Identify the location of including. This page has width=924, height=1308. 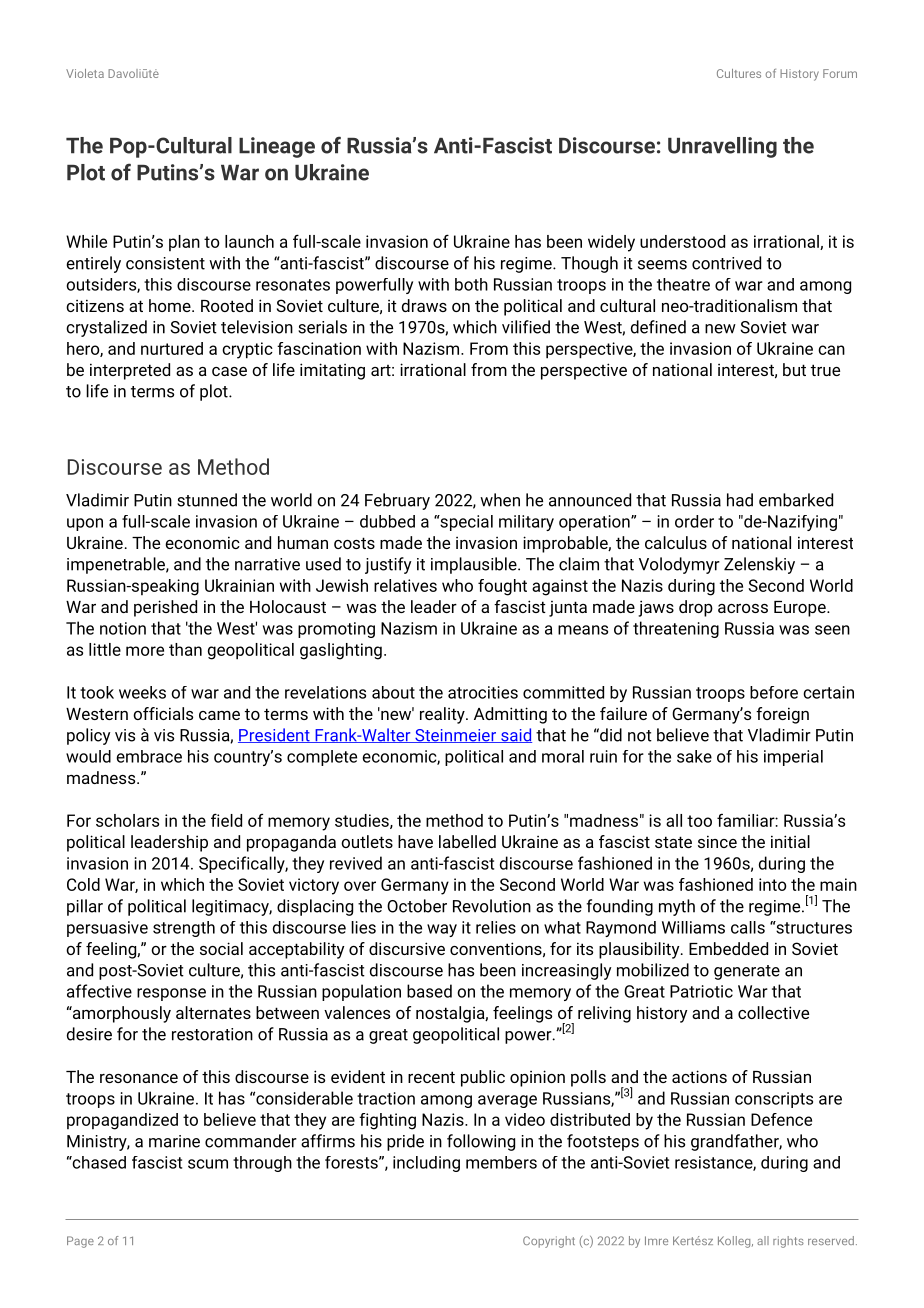
(426, 1164).
